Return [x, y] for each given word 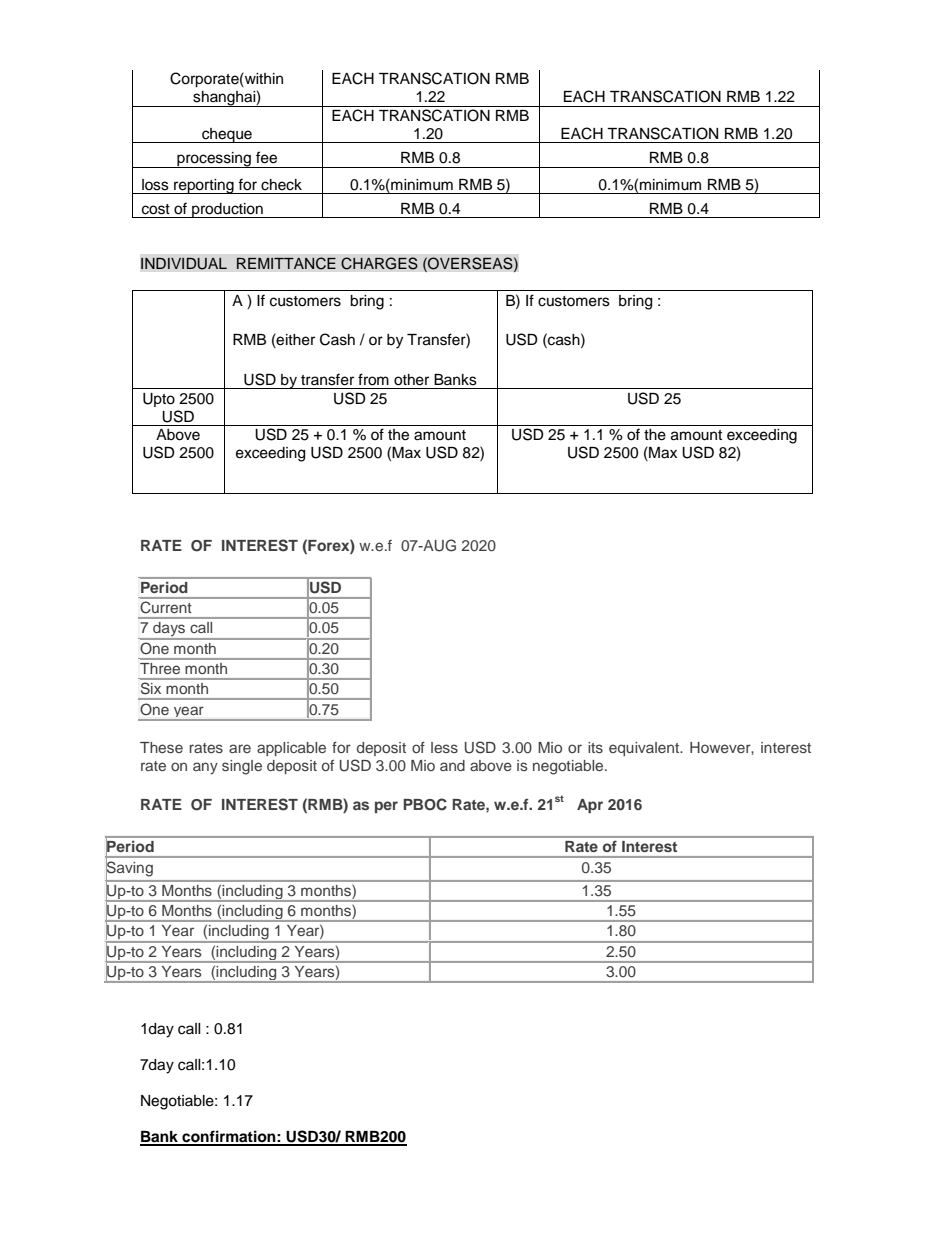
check [281, 185]
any [205, 768]
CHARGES [379, 263]
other [411, 380]
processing [214, 160]
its [595, 747]
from [373, 379]
